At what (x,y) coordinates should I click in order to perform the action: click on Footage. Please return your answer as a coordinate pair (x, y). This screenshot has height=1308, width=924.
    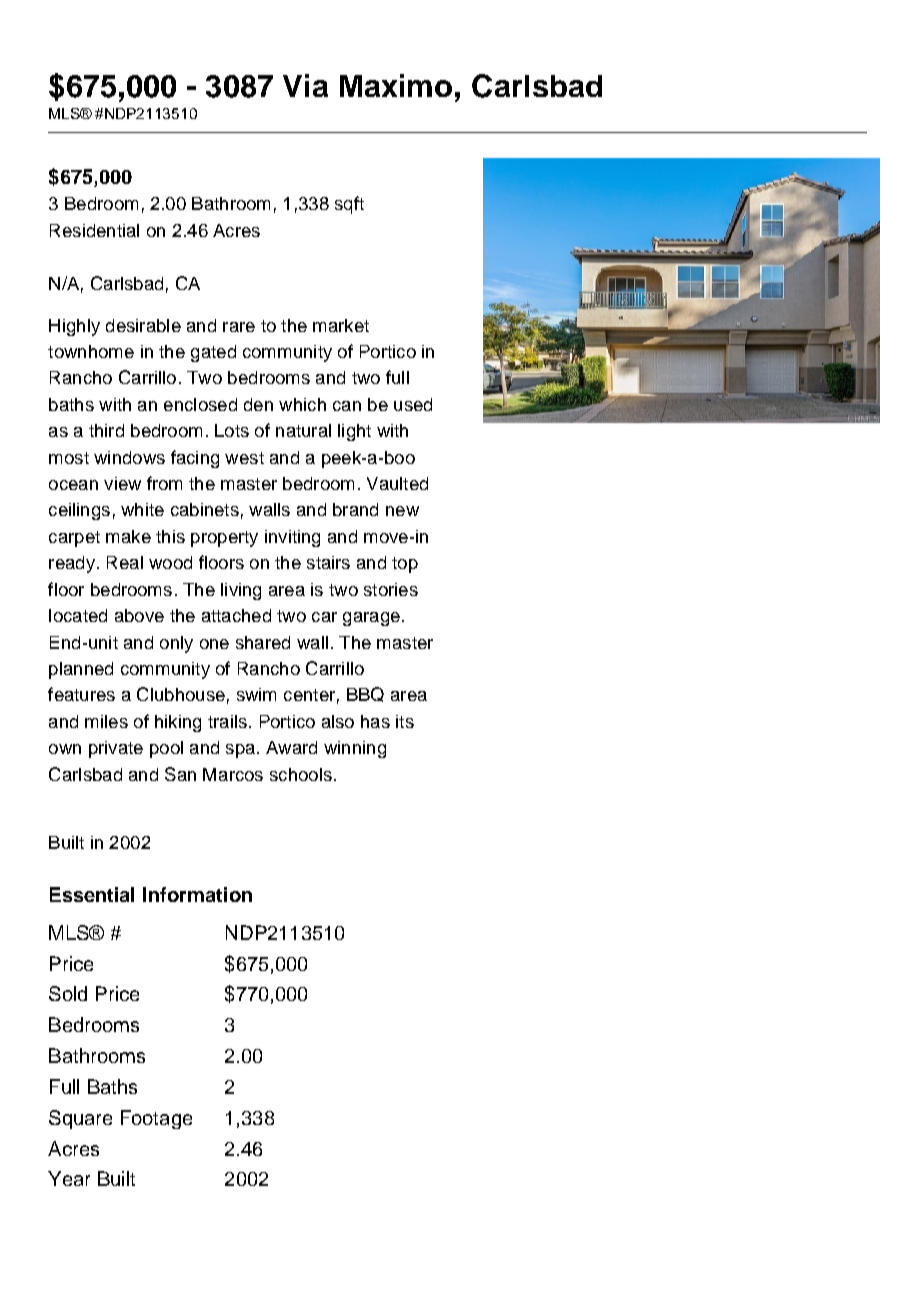
    Looking at the image, I should click on (156, 1119).
